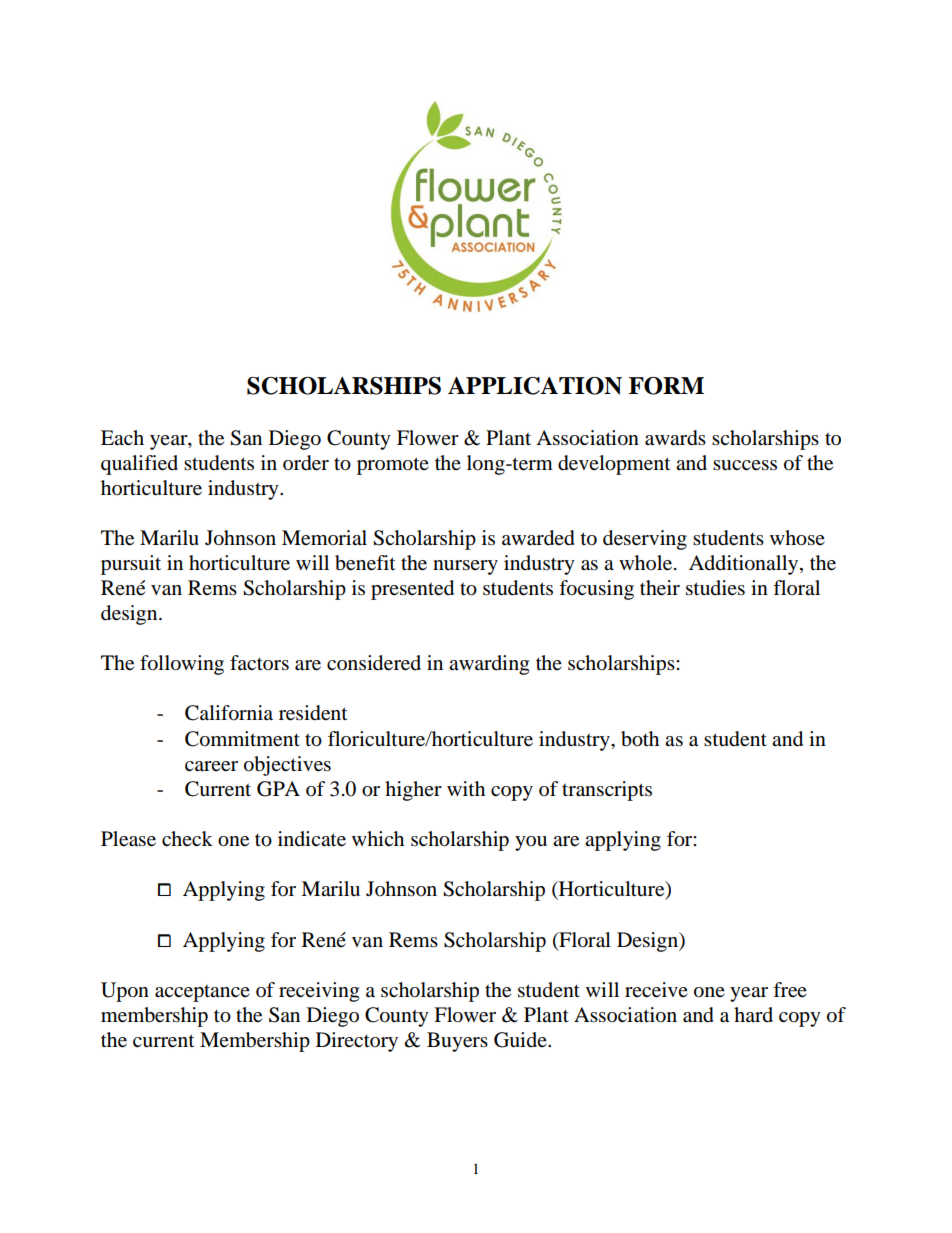  Describe the element at coordinates (187, 838) in the screenshot. I see `check` at that location.
